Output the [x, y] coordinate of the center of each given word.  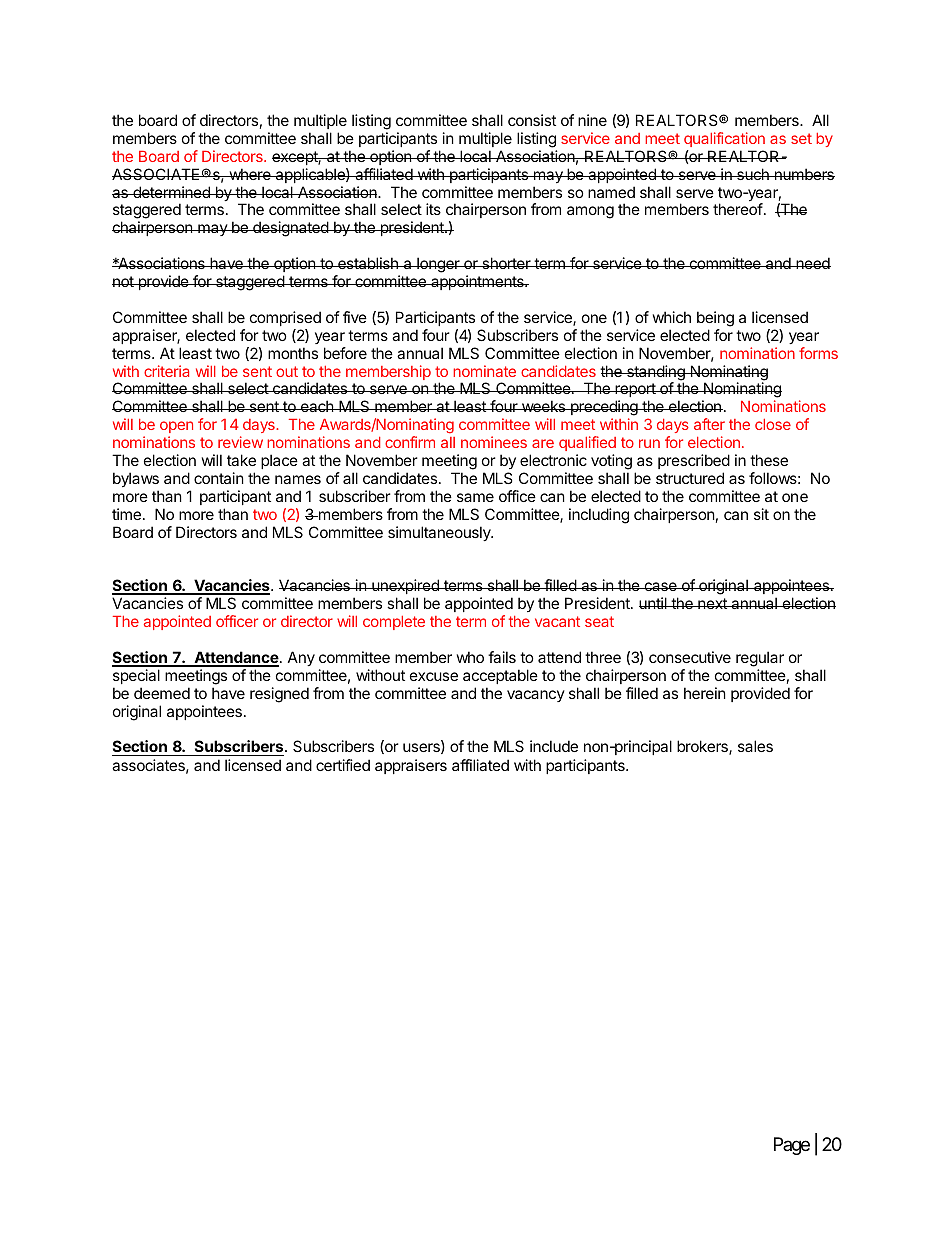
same [475, 497]
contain [219, 478]
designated [290, 229]
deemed [162, 693]
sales [755, 746]
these [769, 460]
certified [343, 765]
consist [532, 120]
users [422, 748]
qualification [724, 139]
